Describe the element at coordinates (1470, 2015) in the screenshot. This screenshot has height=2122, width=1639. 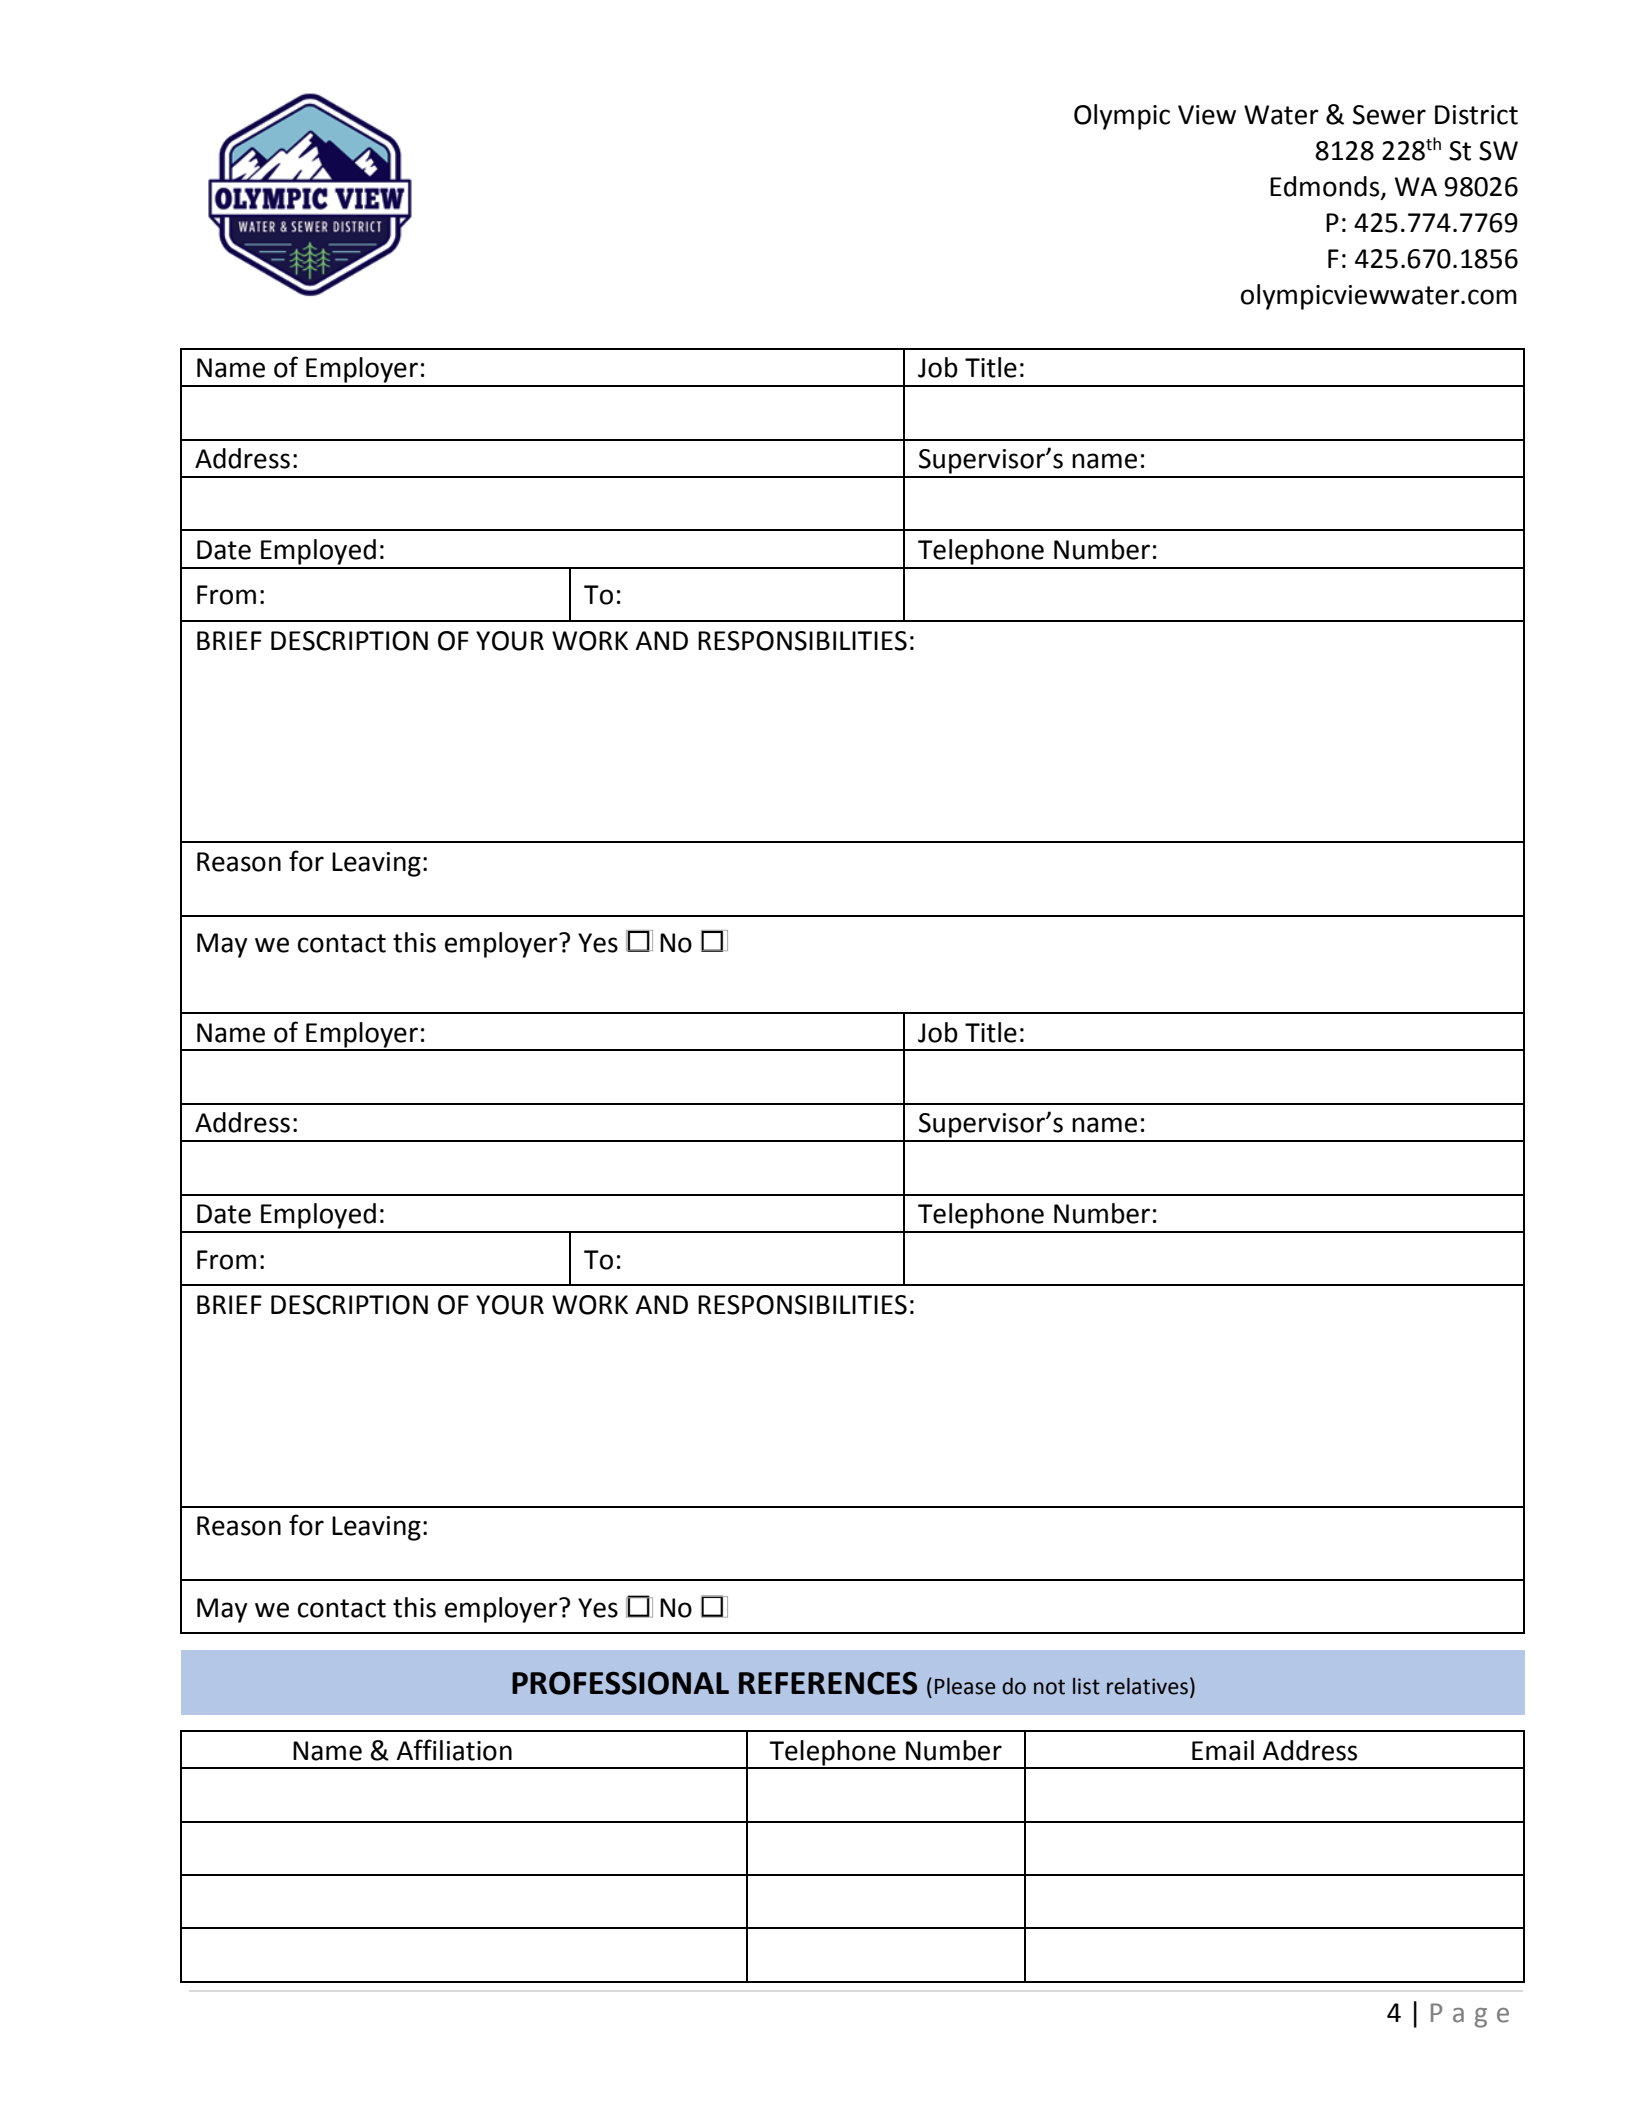
I see `Page` at that location.
